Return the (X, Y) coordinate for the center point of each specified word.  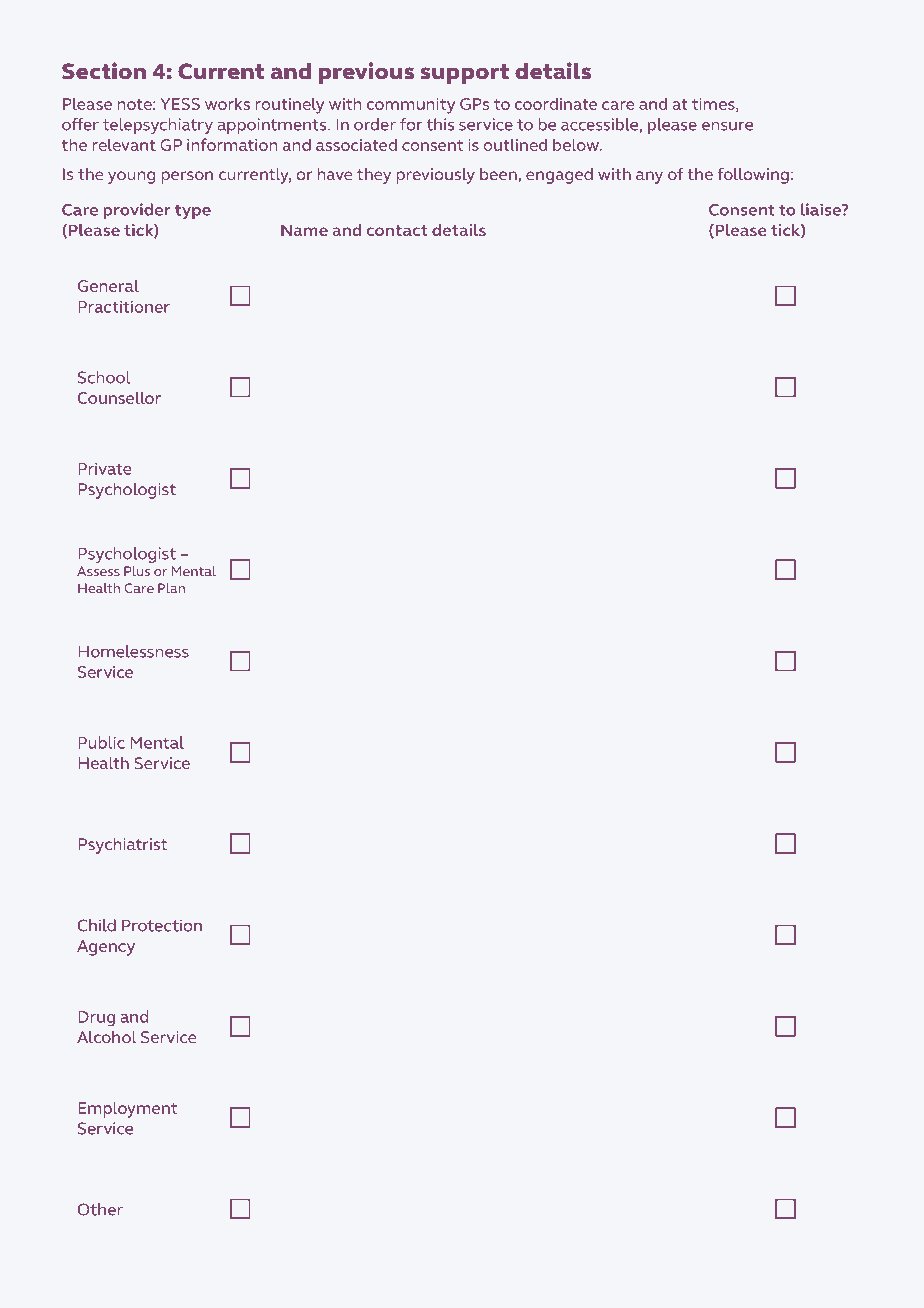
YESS (180, 104)
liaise (822, 209)
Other (100, 1209)
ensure (727, 126)
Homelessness (133, 651)
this (440, 124)
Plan (171, 588)
